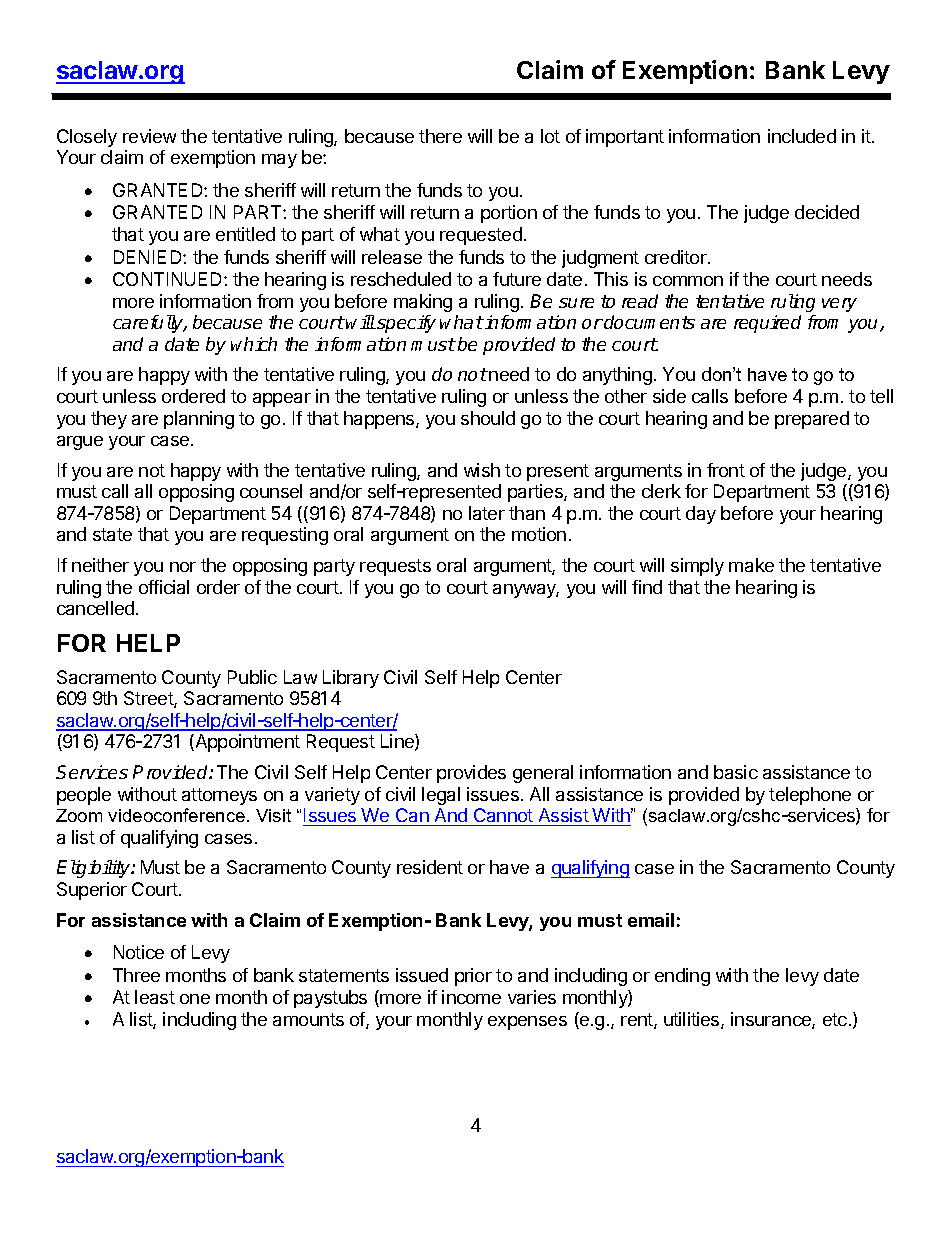 The image size is (952, 1233). I want to click on motion, so click(539, 534).
